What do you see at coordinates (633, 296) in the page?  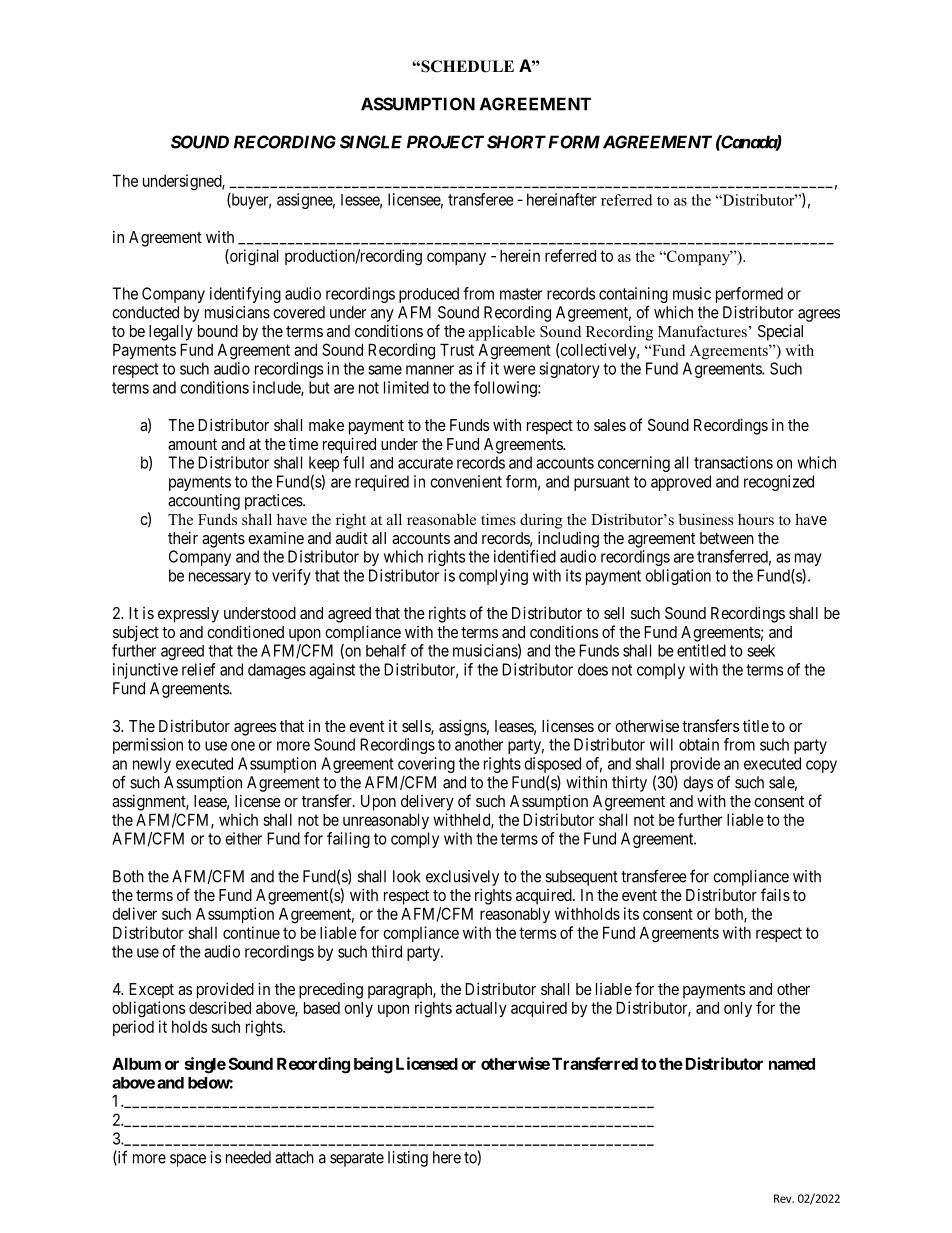 I see `containing` at bounding box center [633, 296].
